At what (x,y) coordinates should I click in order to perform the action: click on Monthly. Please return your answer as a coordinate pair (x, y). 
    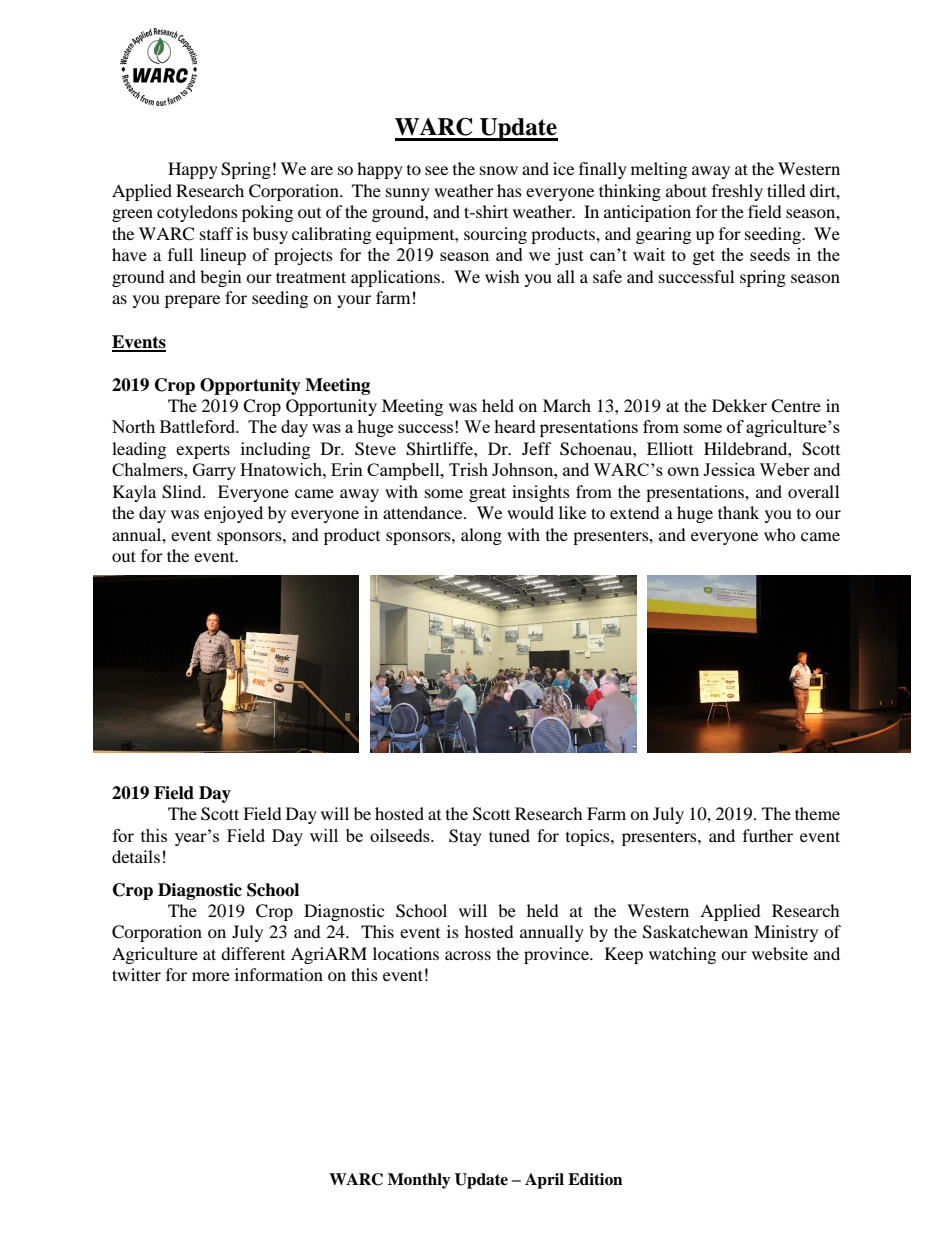
    Looking at the image, I should click on (419, 1181).
